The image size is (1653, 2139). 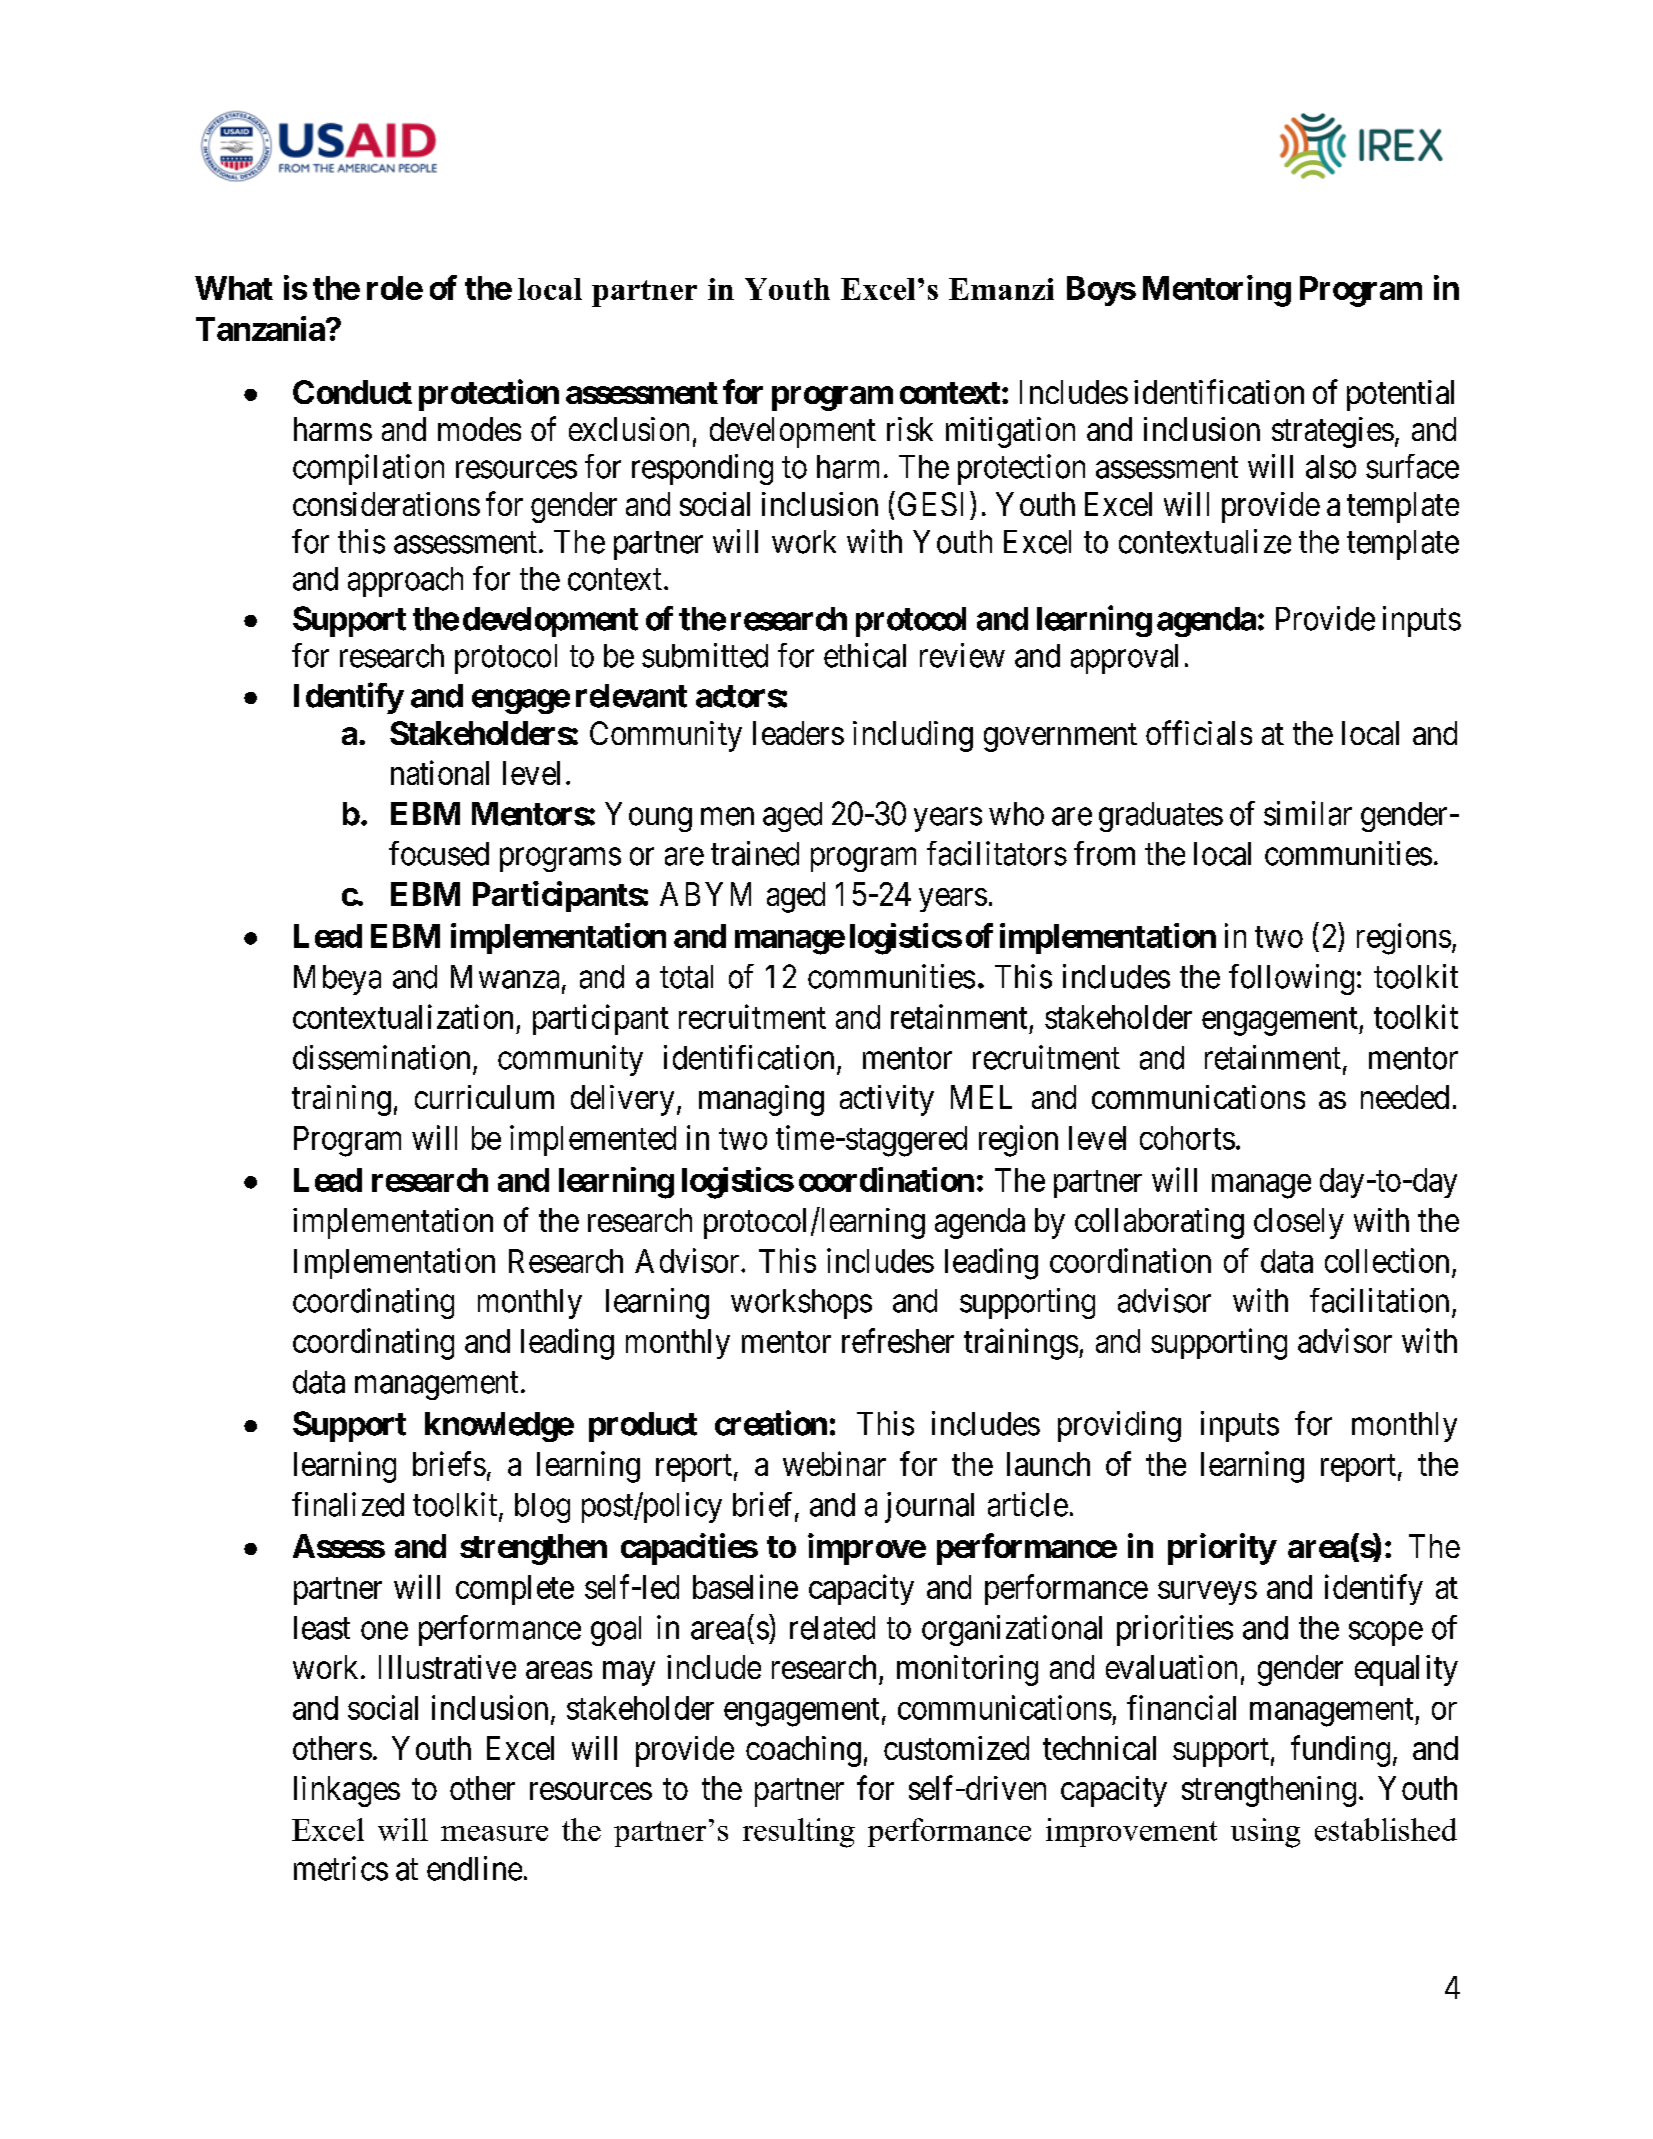 What do you see at coordinates (910, 429) in the screenshot?
I see `risk` at bounding box center [910, 429].
